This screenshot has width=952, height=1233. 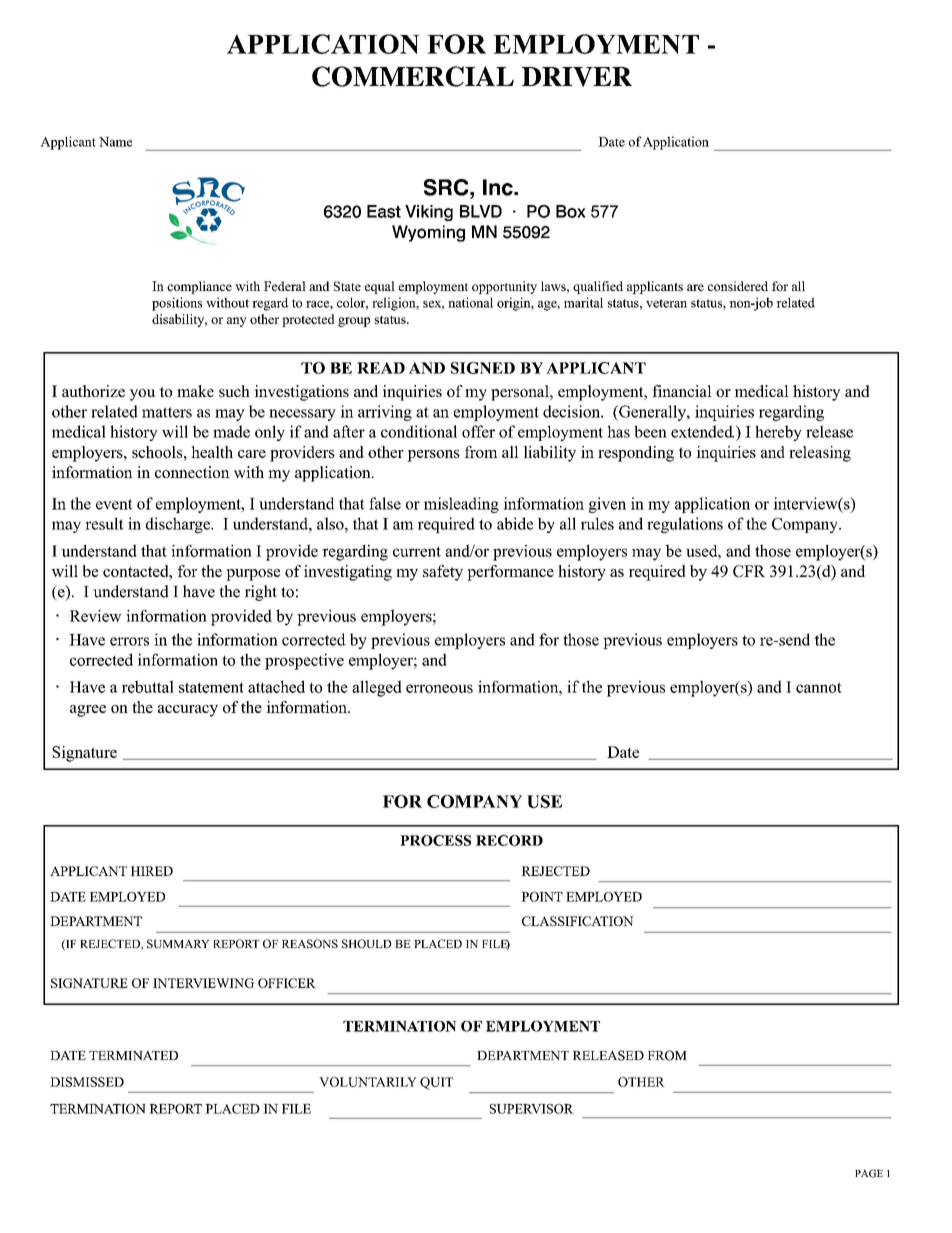 What do you see at coordinates (115, 142) in the screenshot?
I see `Name` at bounding box center [115, 142].
